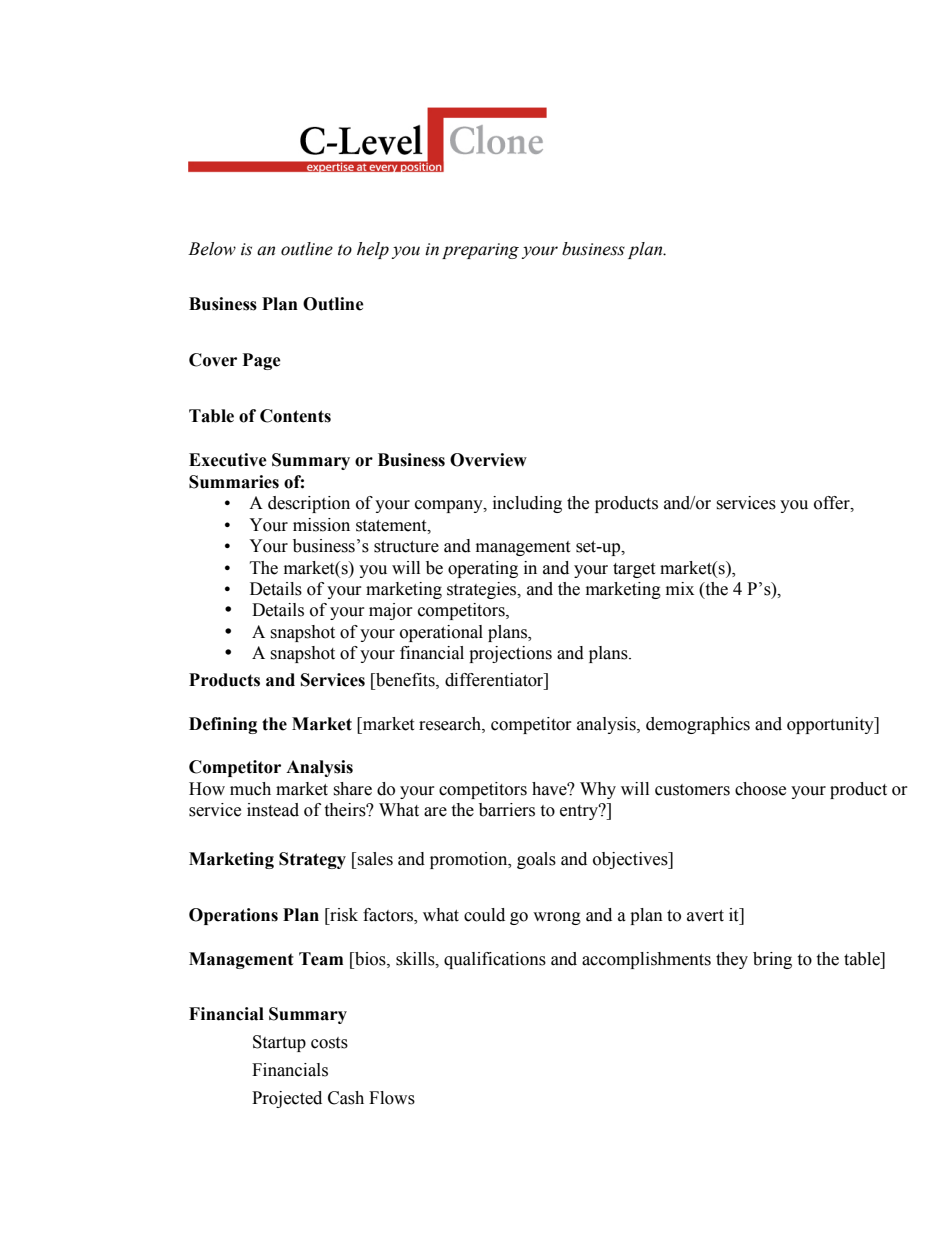 This image has width=952, height=1233. Describe the element at coordinates (760, 789) in the image. I see `choose` at that location.
